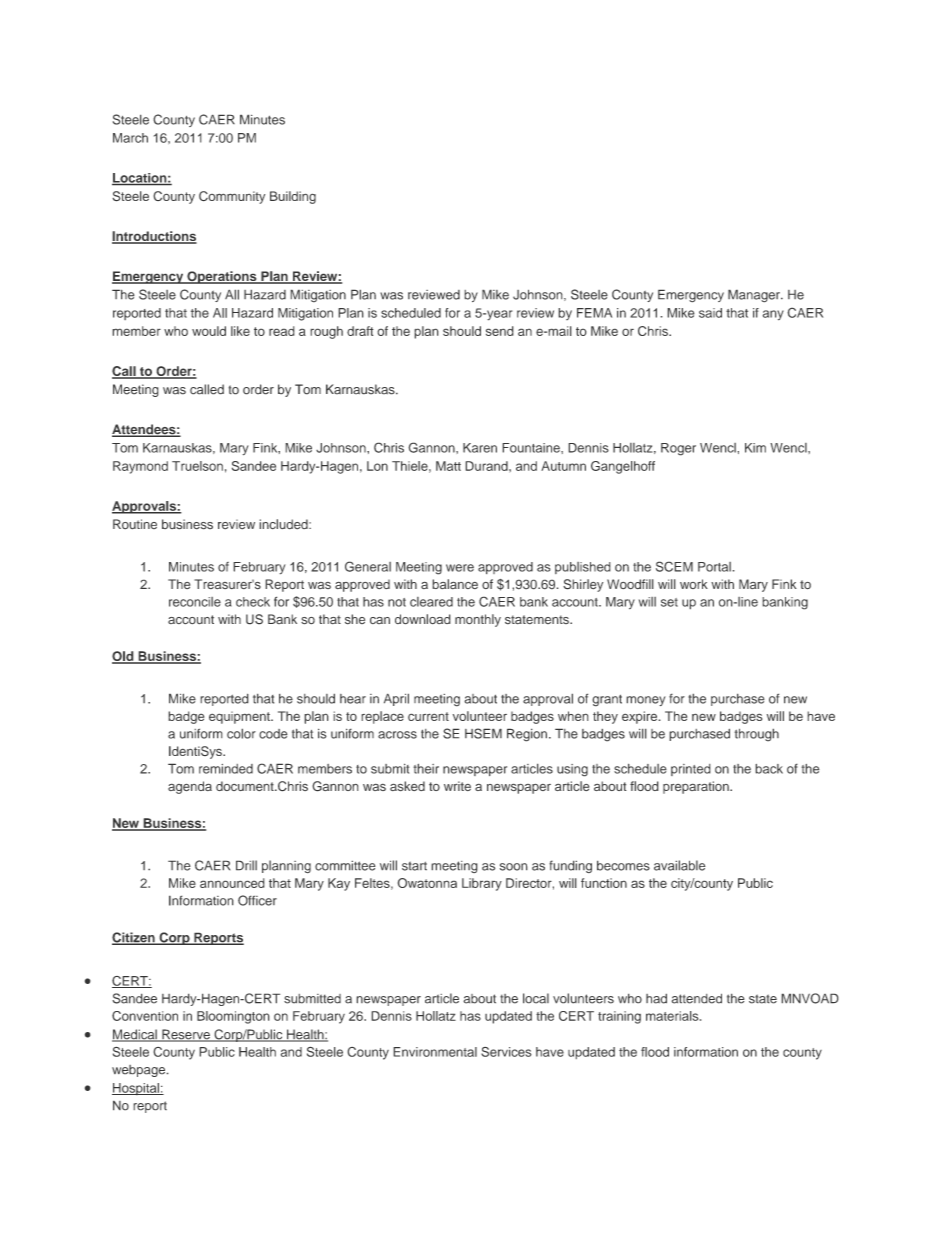 This screenshot has height=1233, width=952. Describe the element at coordinates (691, 770) in the screenshot. I see `printed` at that location.
